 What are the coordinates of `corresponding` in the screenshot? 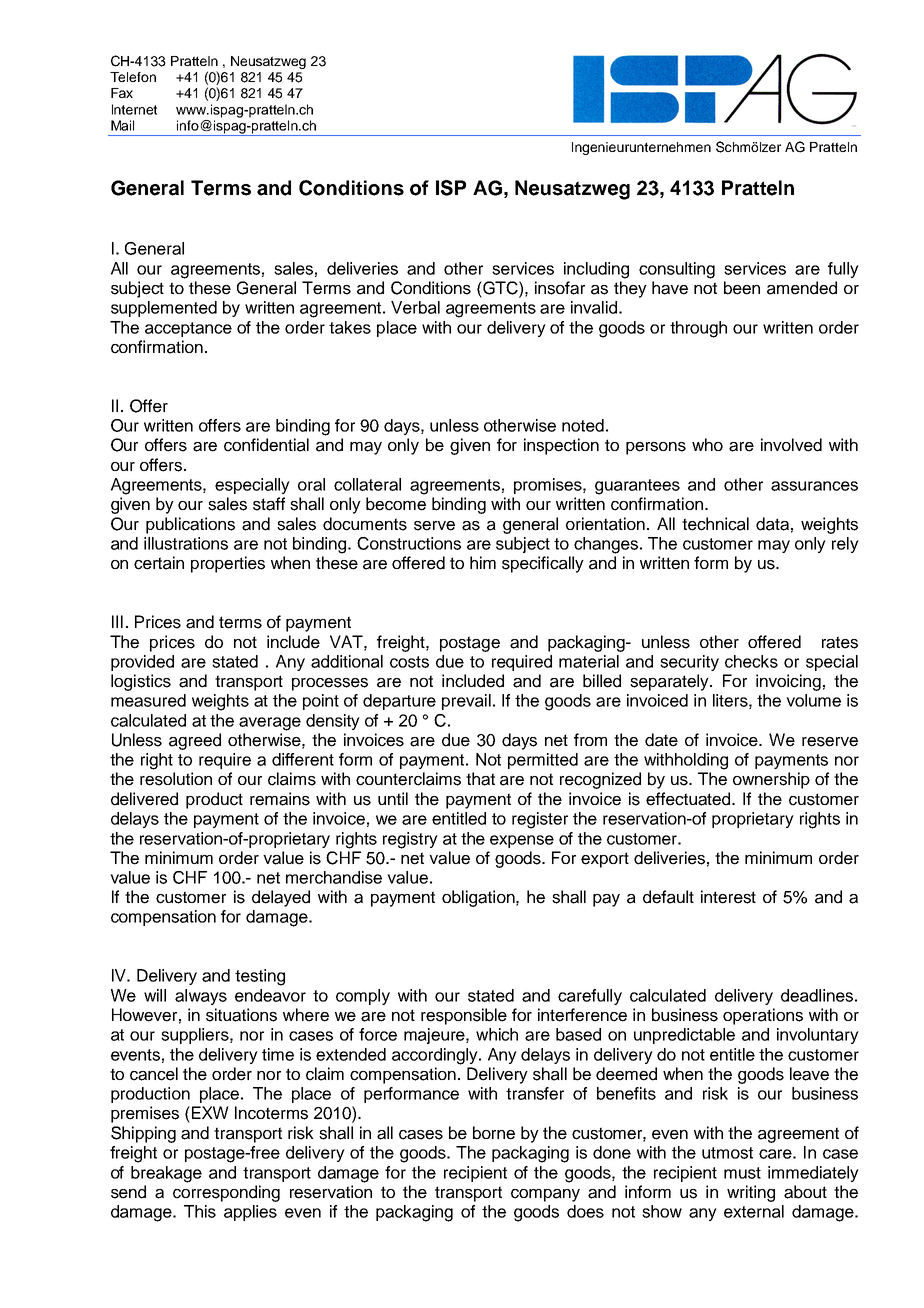 It's located at (226, 1193).
